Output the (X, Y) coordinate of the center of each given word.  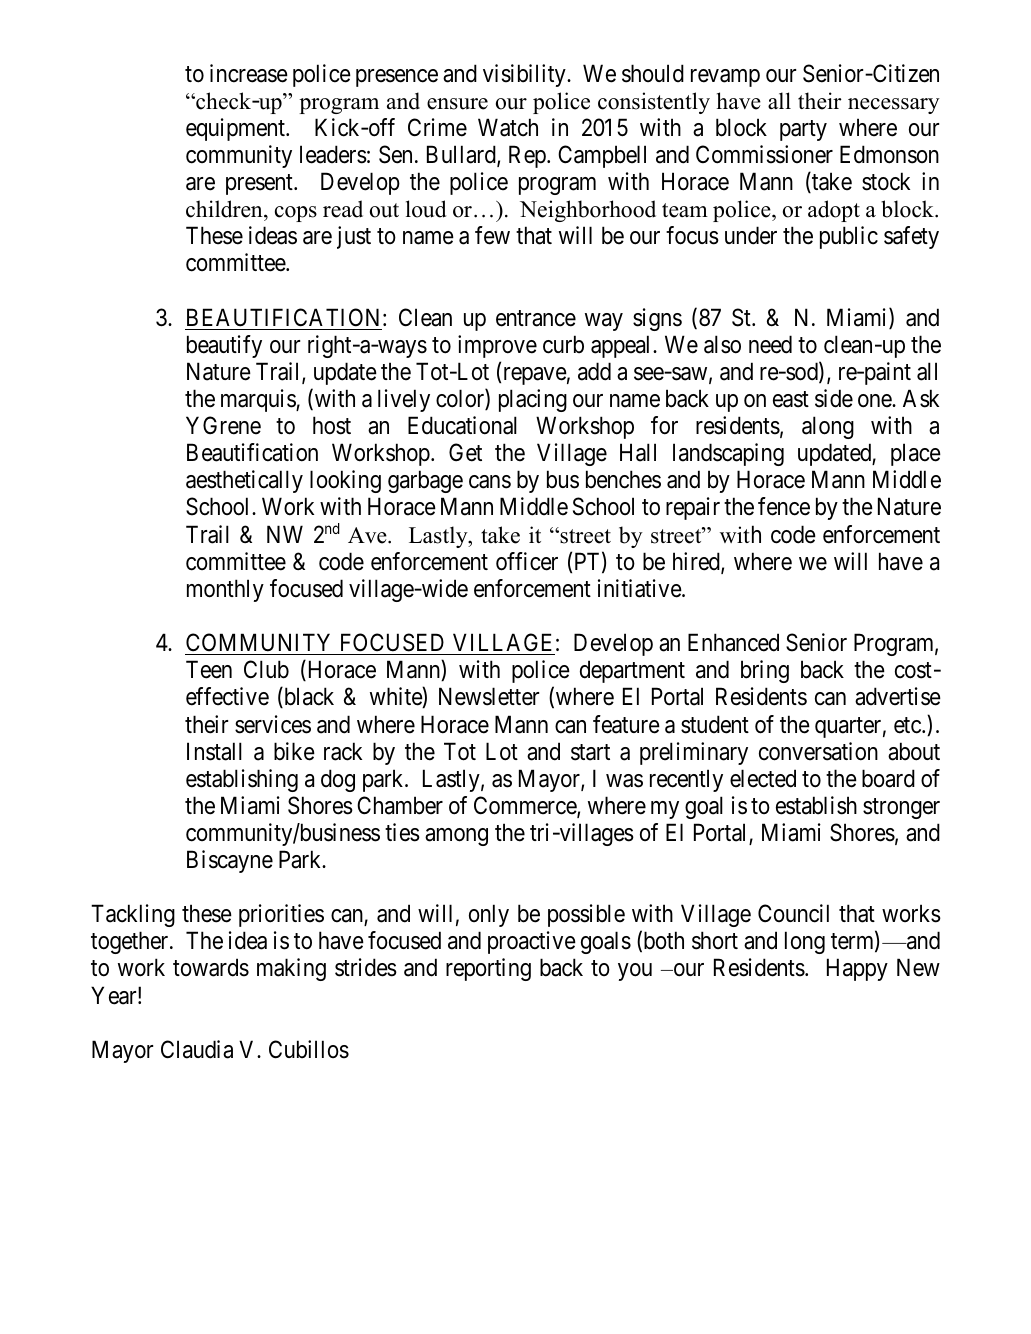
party (803, 130)
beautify (224, 346)
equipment (236, 129)
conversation (818, 751)
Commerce (526, 806)
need (770, 344)
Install (214, 751)
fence (784, 506)
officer (527, 561)
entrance (536, 318)
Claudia (197, 1049)
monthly (225, 590)
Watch (508, 127)
